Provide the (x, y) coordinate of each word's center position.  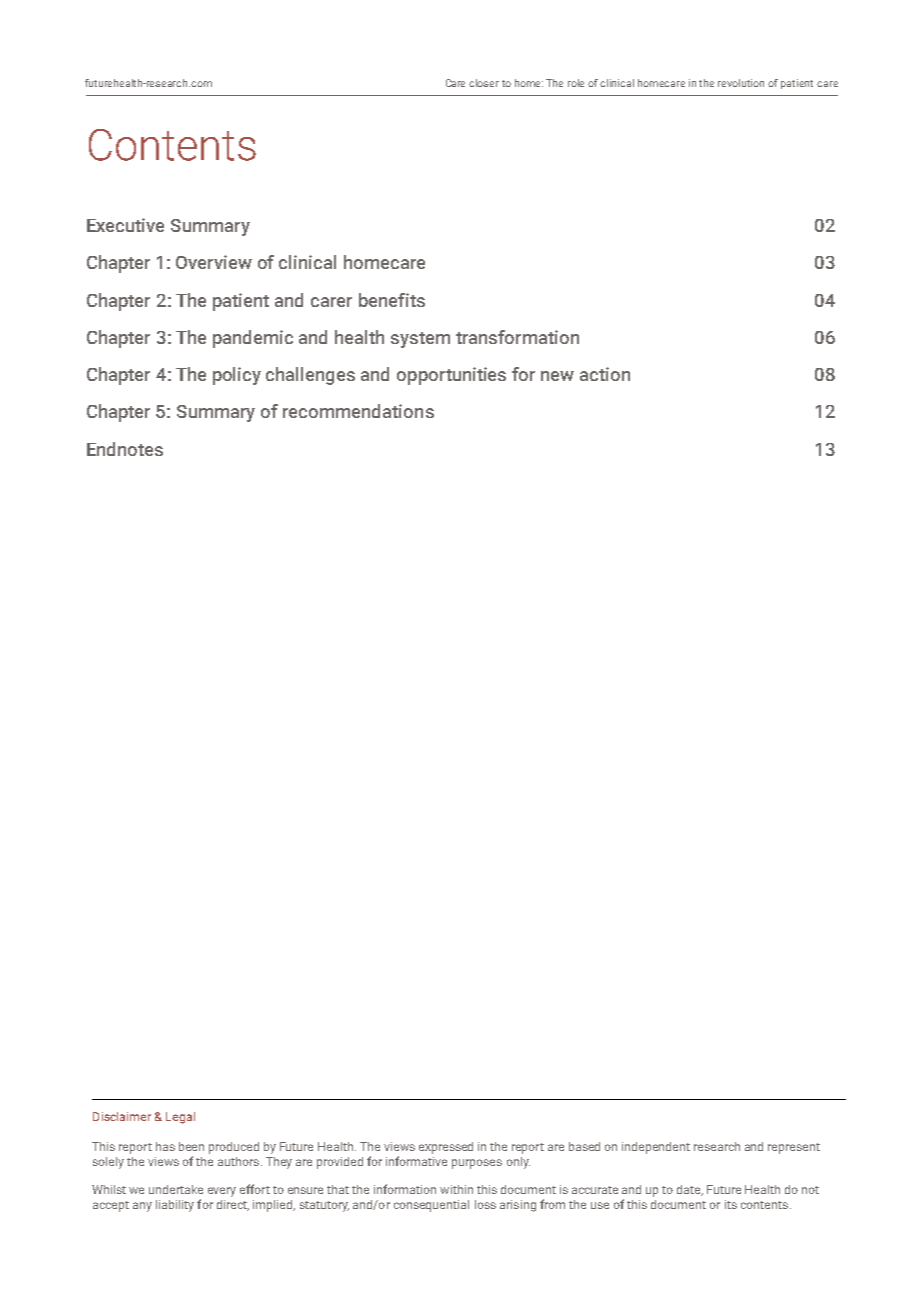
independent (656, 1148)
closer (484, 83)
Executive (125, 225)
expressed (446, 1148)
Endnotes (125, 449)
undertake (176, 1189)
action (605, 374)
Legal (180, 1118)
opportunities (451, 376)
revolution (741, 83)
